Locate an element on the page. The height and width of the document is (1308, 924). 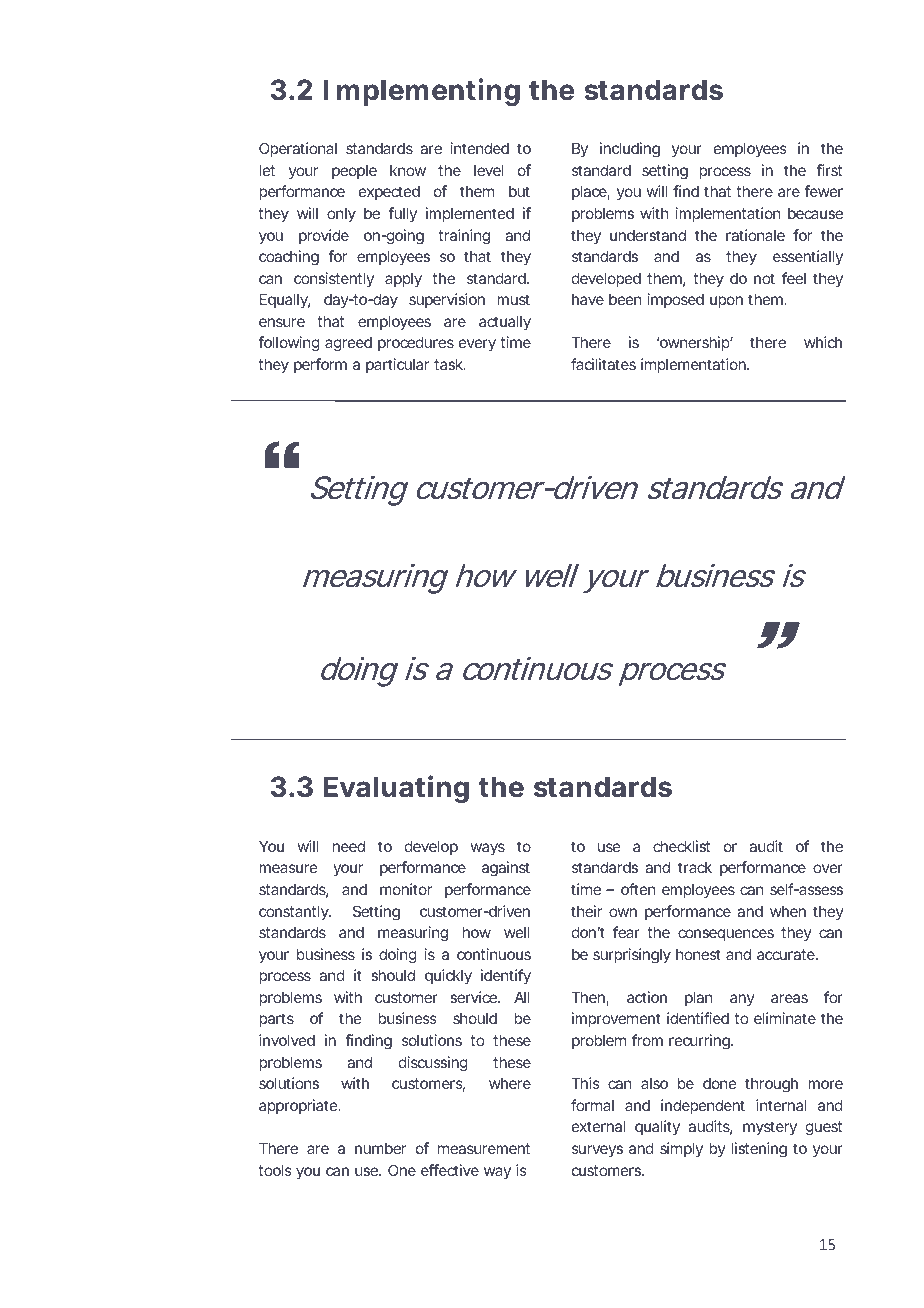
facilitates is located at coordinates (603, 364).
